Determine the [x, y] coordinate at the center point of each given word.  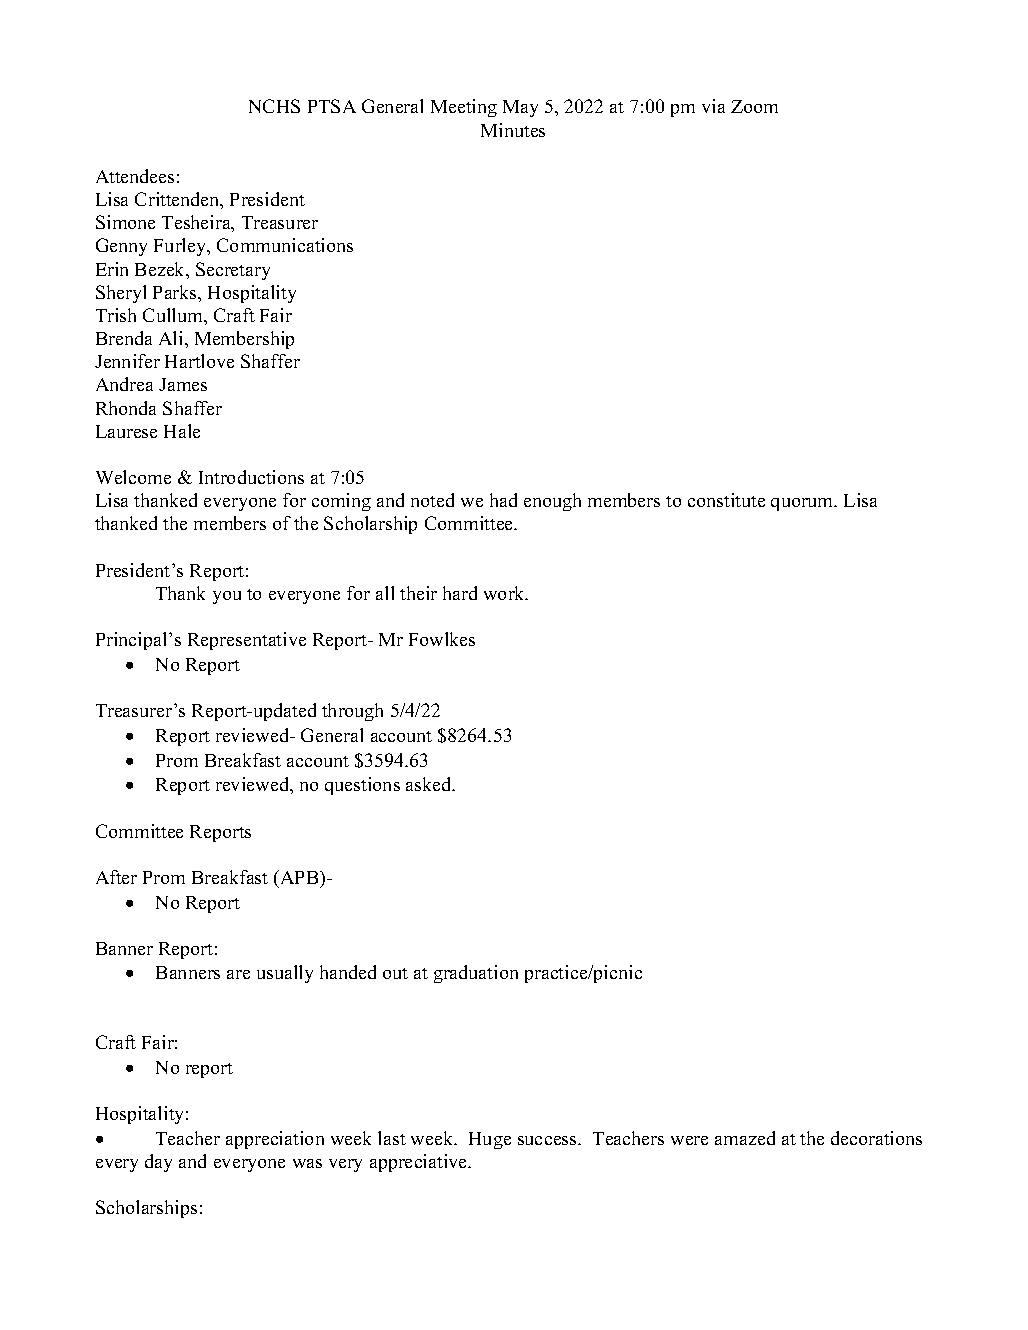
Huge [490, 1140]
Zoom [754, 106]
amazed [745, 1138]
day [158, 1163]
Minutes [513, 130]
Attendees [135, 176]
